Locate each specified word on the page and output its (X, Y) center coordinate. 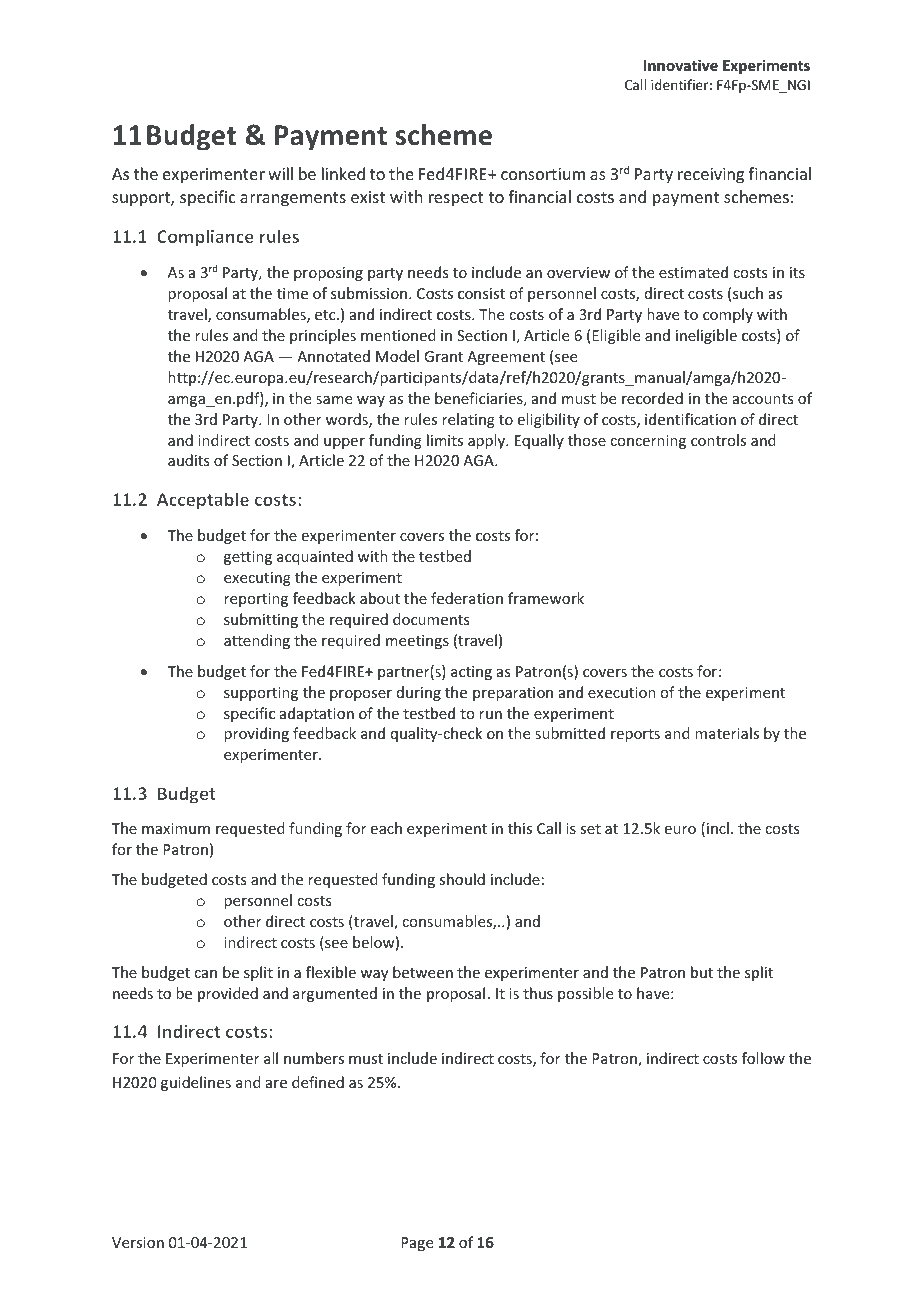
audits (188, 460)
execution (622, 692)
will (280, 173)
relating (468, 420)
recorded (652, 398)
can (205, 974)
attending (257, 641)
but (702, 972)
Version (138, 1242)
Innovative (681, 65)
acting (471, 673)
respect (456, 199)
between (423, 972)
